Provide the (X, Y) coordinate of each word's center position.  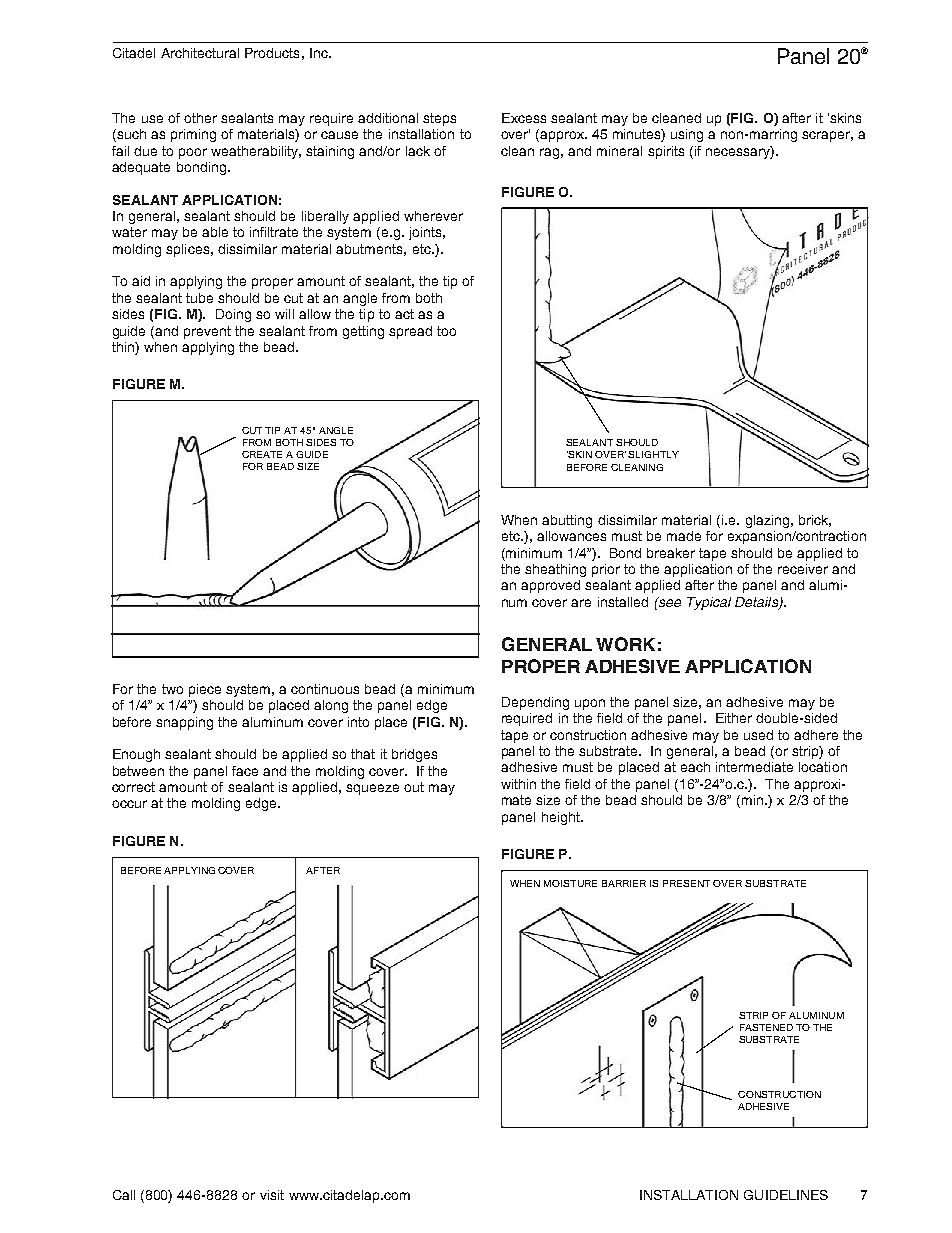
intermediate (754, 767)
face (245, 771)
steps (439, 119)
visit (272, 1195)
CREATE (262, 454)
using (687, 135)
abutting (567, 521)
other (200, 118)
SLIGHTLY (653, 454)
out (414, 787)
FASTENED (766, 1027)
